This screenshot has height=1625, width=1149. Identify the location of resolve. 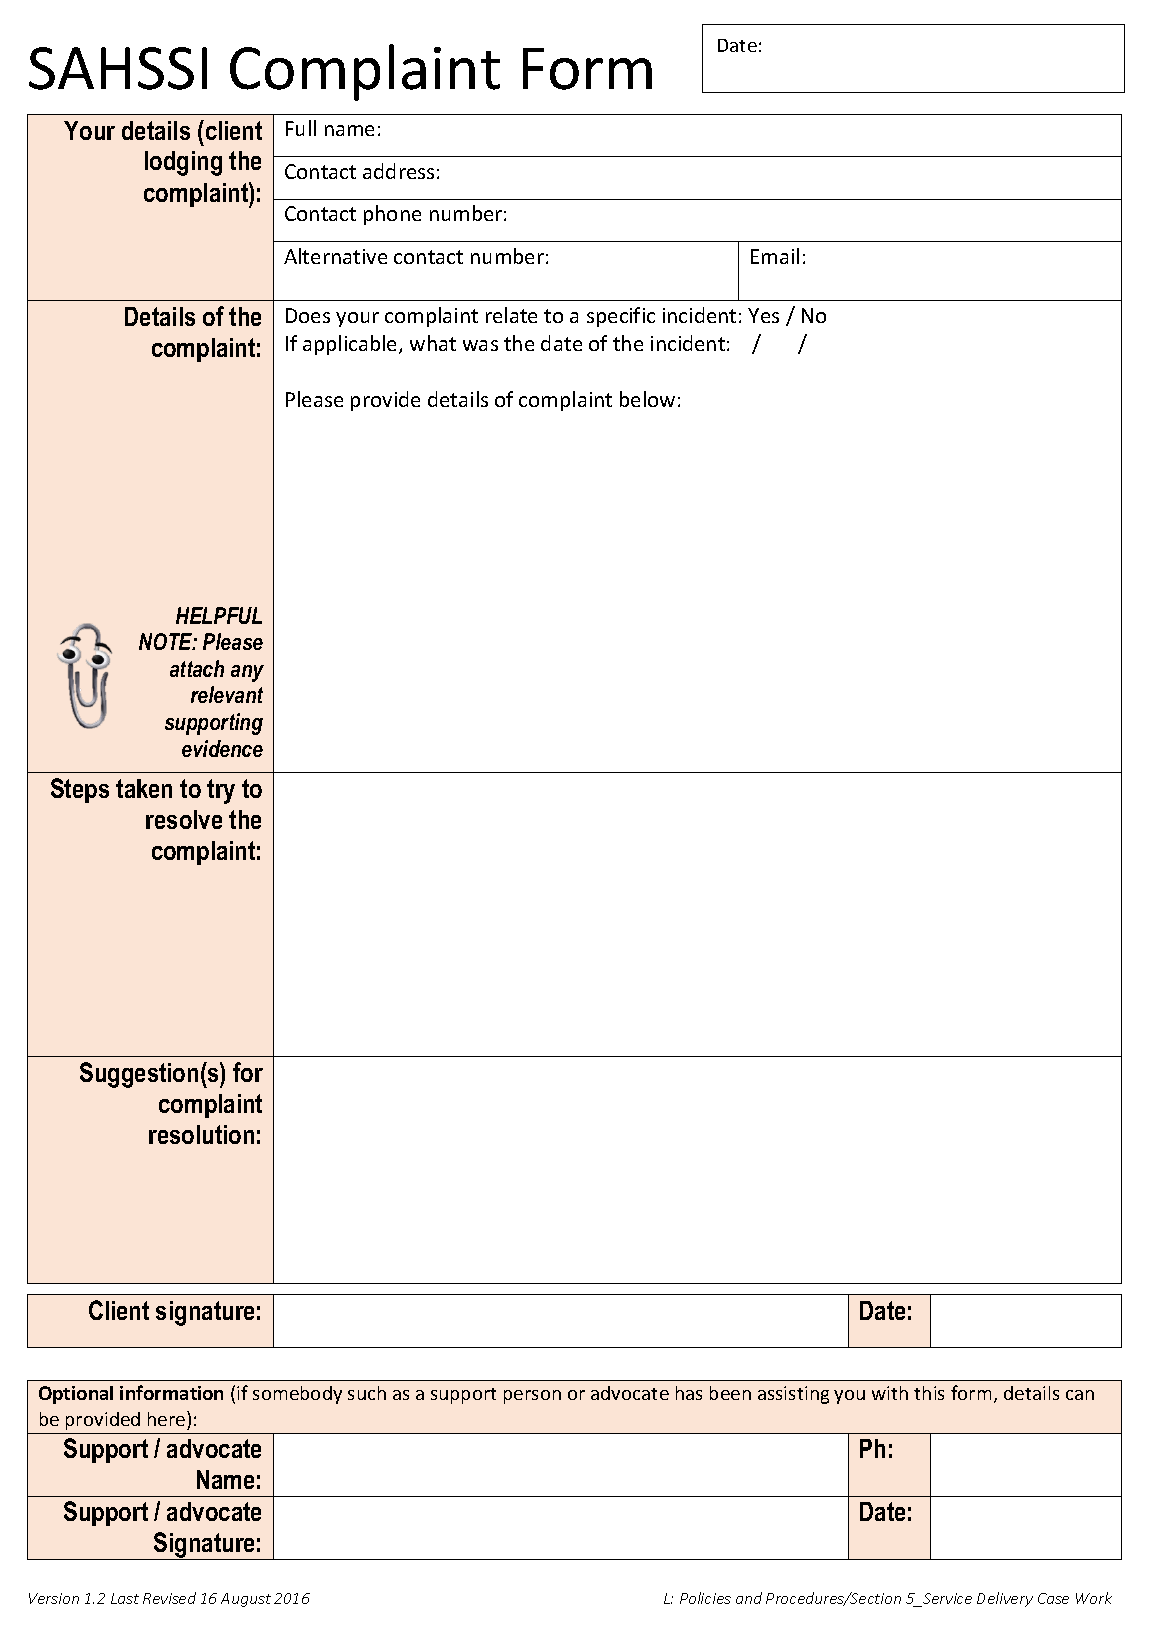
(184, 819).
